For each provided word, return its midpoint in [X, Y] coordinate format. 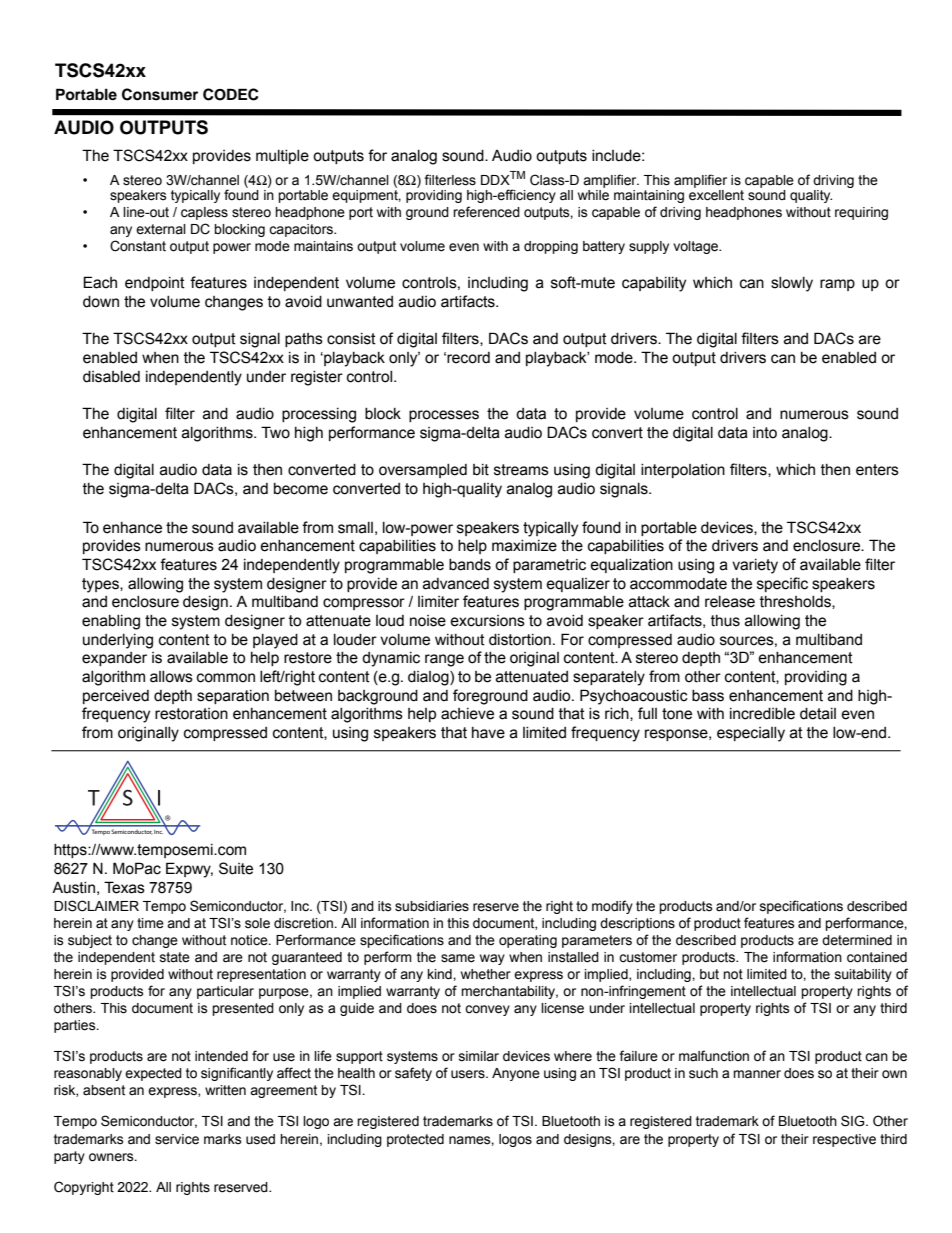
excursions [487, 621]
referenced [486, 212]
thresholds [796, 602]
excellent [716, 194]
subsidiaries [432, 906]
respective [844, 1140]
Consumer [160, 94]
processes [444, 416]
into [765, 433]
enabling [111, 622]
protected [415, 1140]
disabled [111, 377]
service [177, 1139]
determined [857, 940]
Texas [124, 887]
